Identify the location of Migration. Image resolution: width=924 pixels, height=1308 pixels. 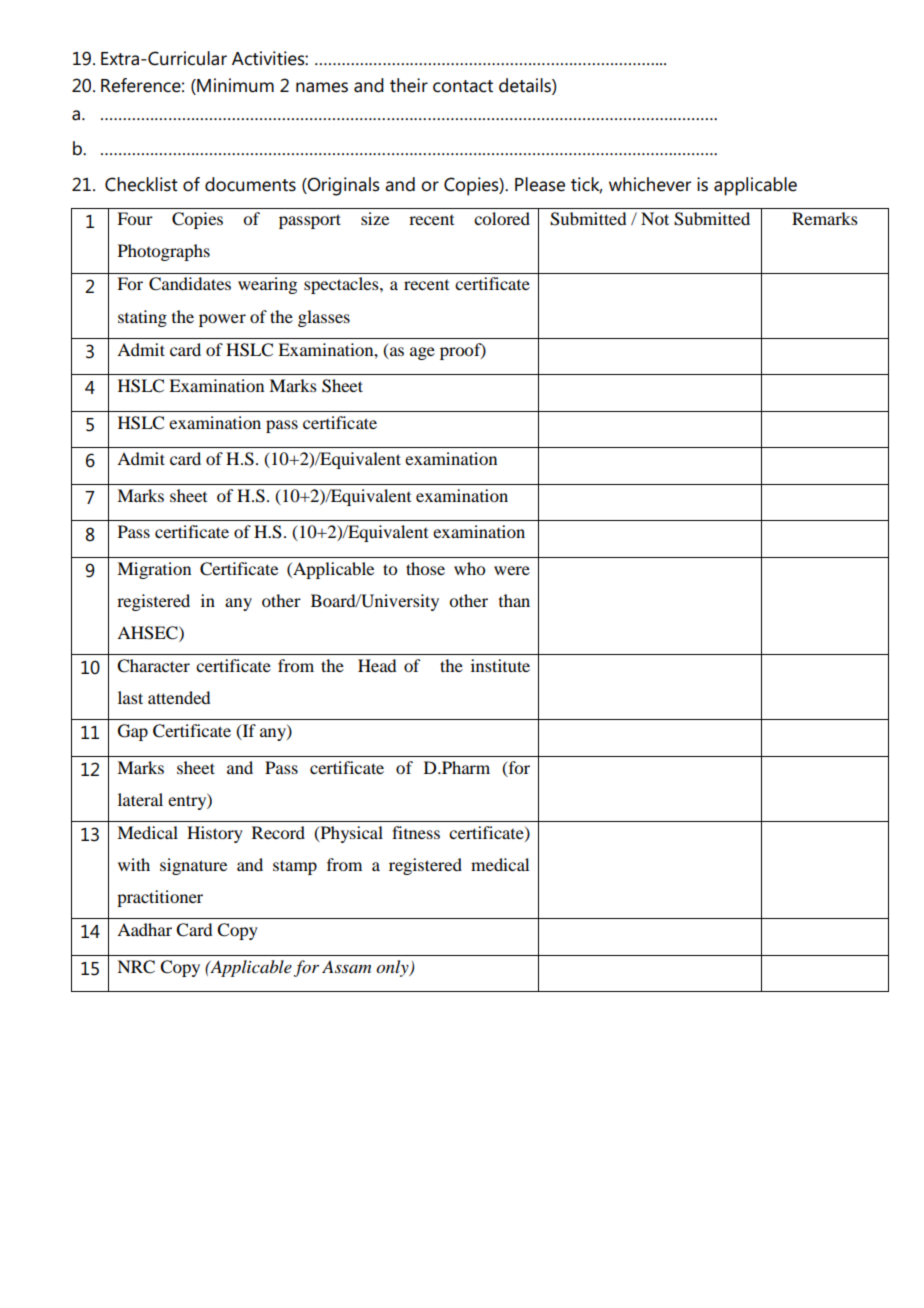
(154, 570).
